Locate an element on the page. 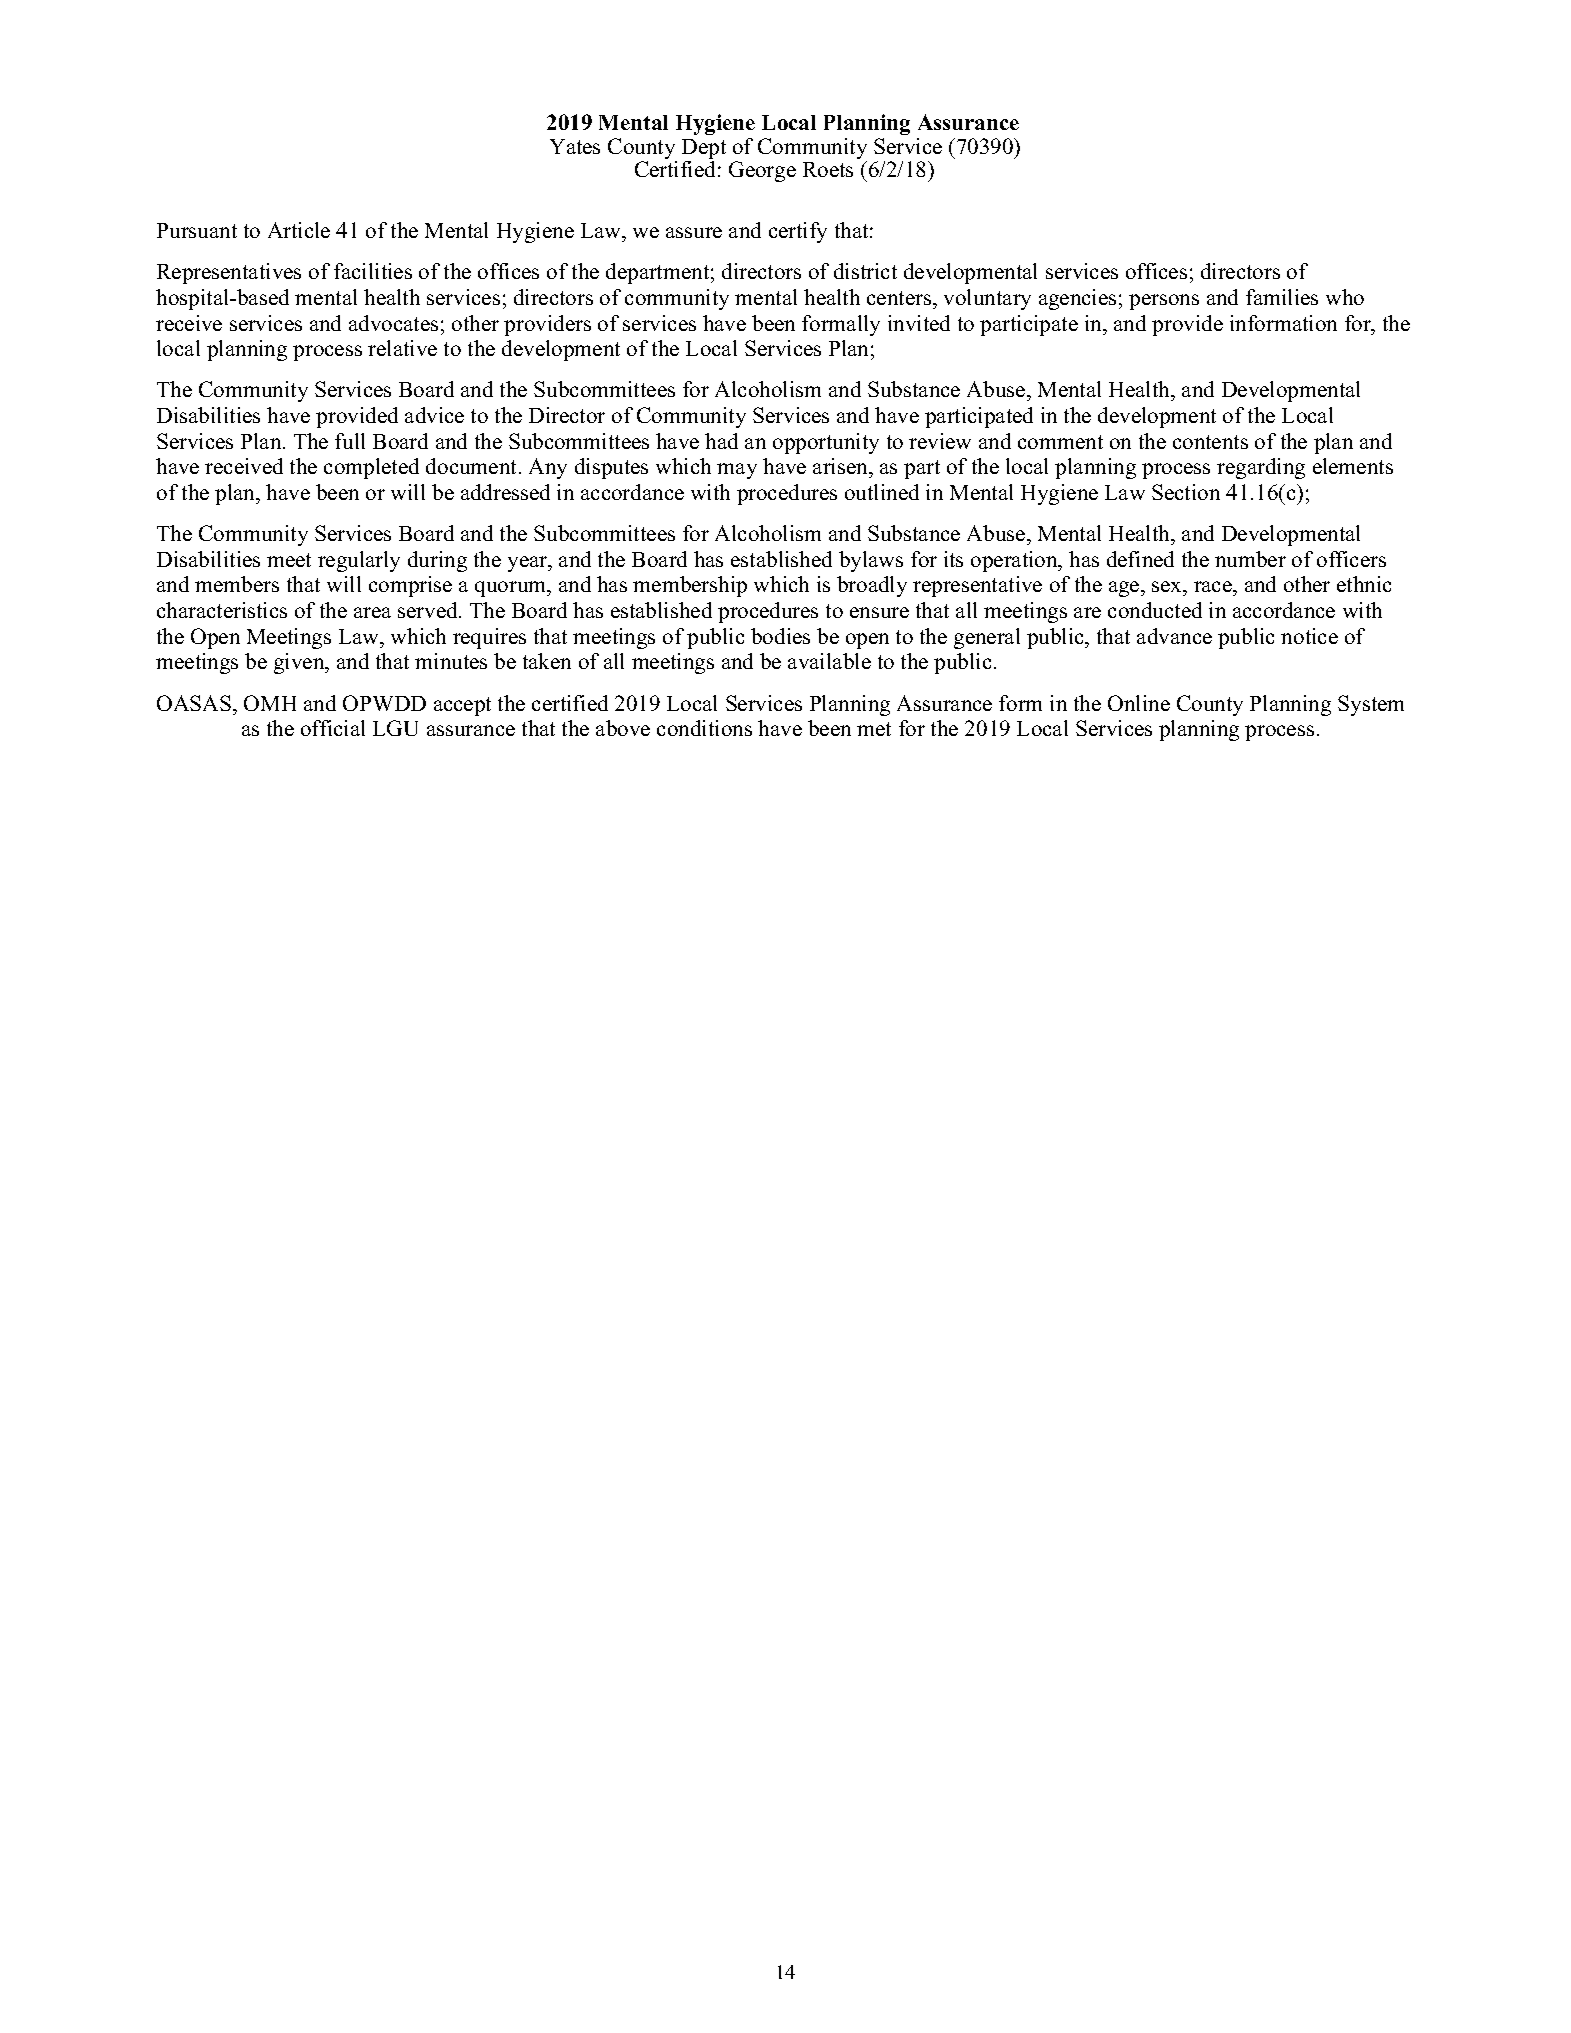 The image size is (1571, 2033). opportunity is located at coordinates (826, 443).
